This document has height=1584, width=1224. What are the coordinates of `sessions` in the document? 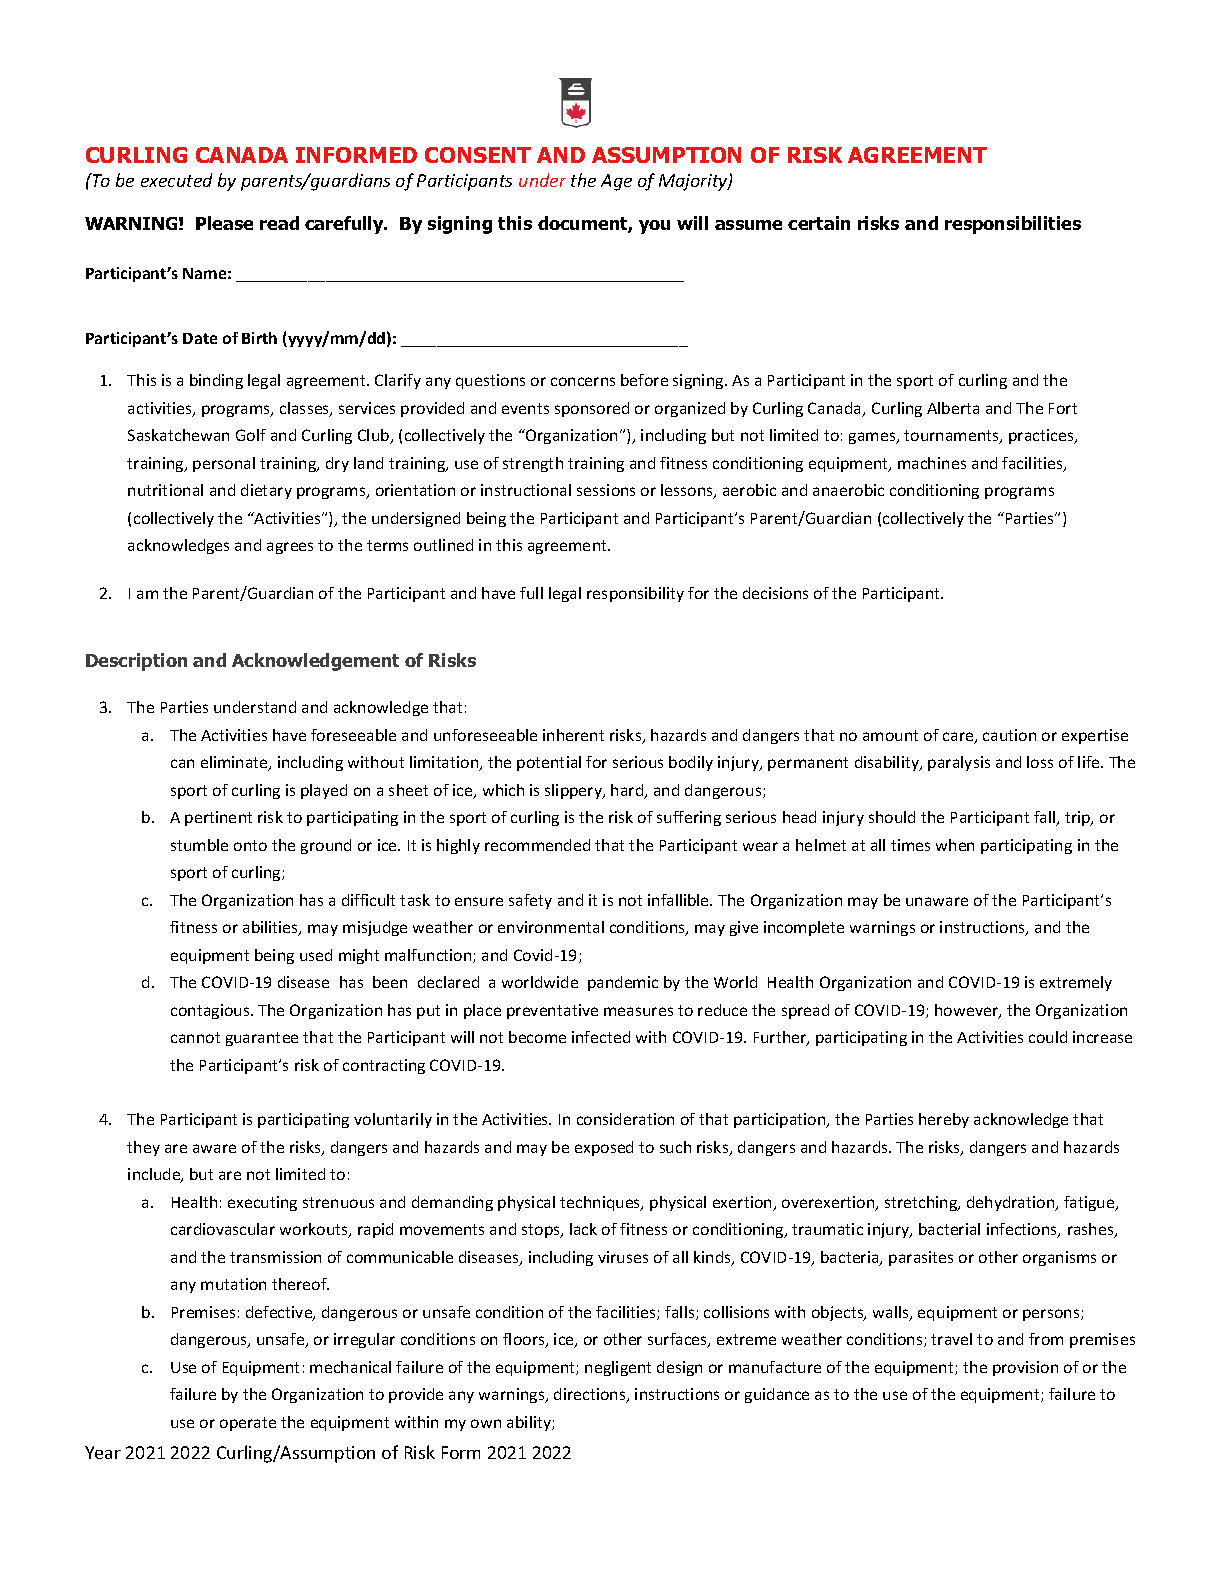 It's located at (606, 490).
